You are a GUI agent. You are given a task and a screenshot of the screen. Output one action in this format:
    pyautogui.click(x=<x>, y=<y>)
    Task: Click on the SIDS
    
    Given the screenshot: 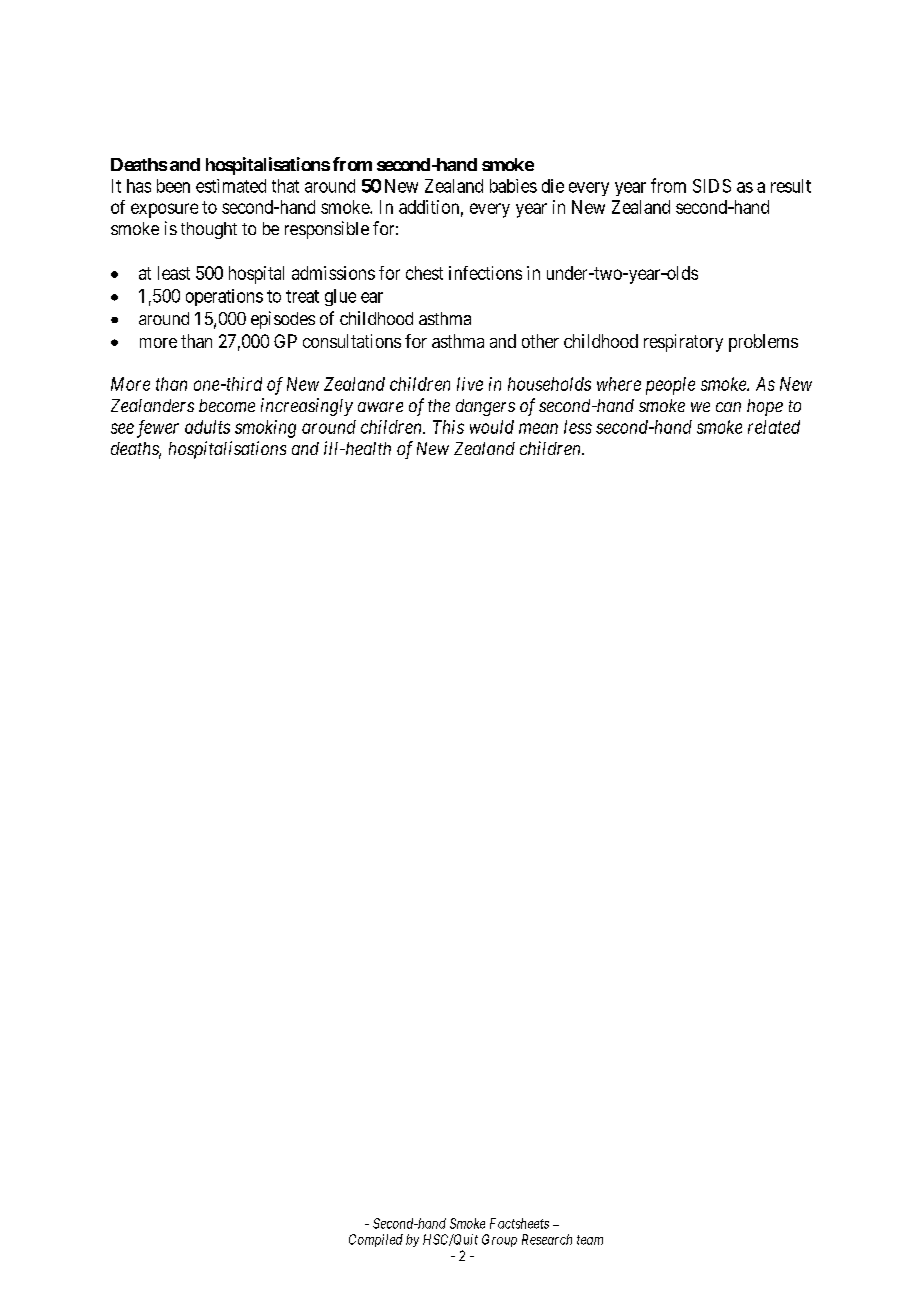 What is the action you would take?
    pyautogui.click(x=712, y=186)
